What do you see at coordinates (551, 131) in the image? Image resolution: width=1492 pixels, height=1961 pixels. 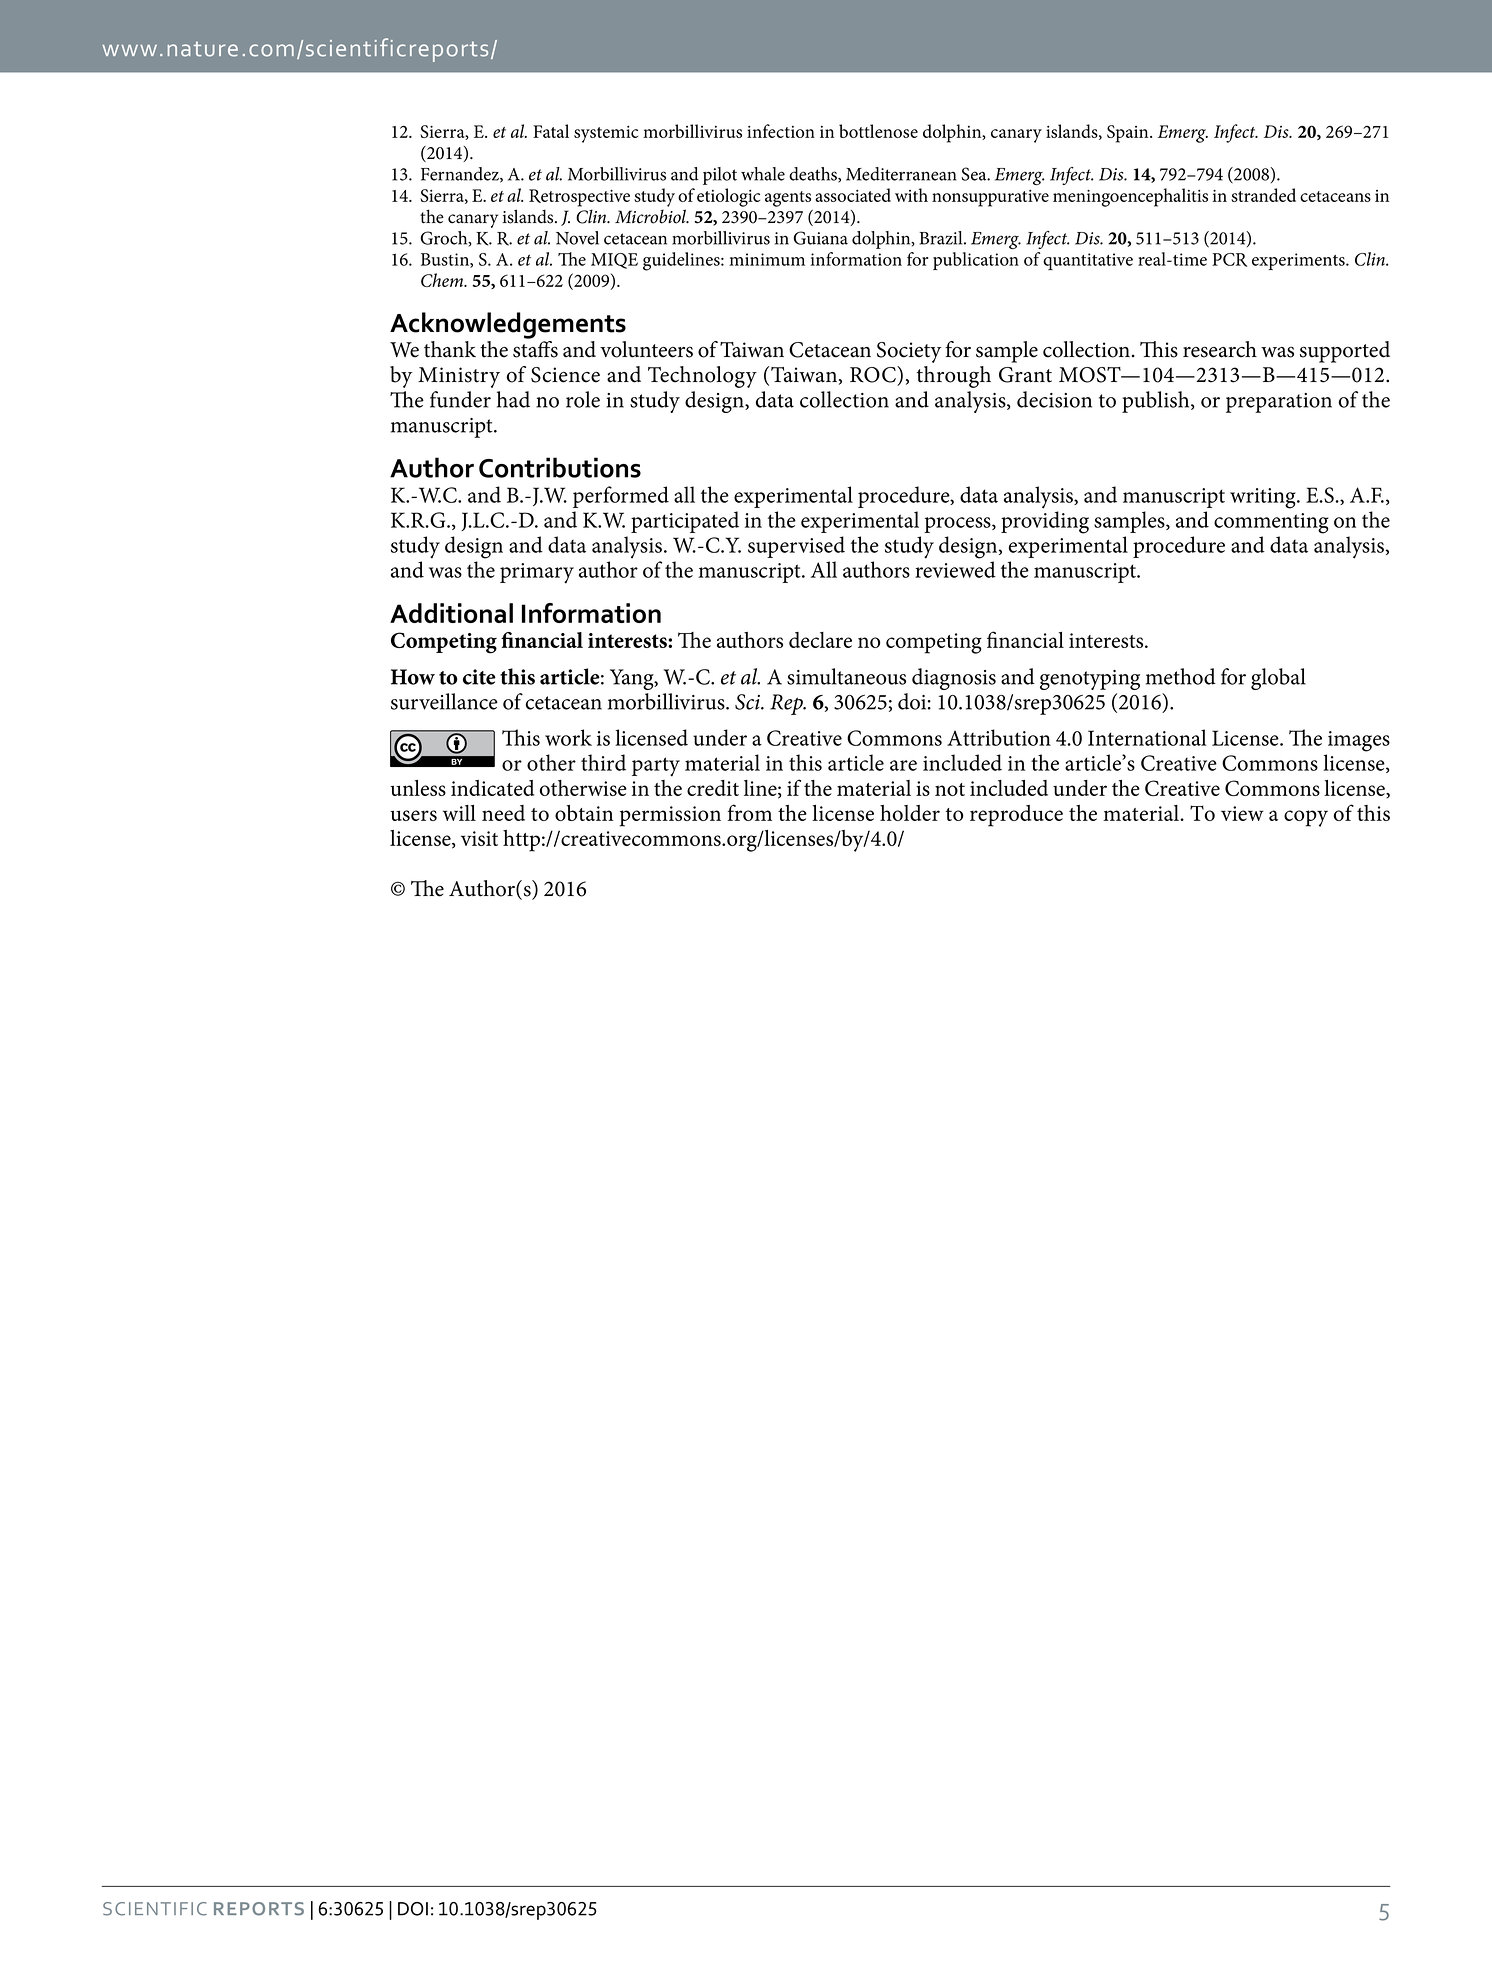 I see `Fatal` at bounding box center [551, 131].
